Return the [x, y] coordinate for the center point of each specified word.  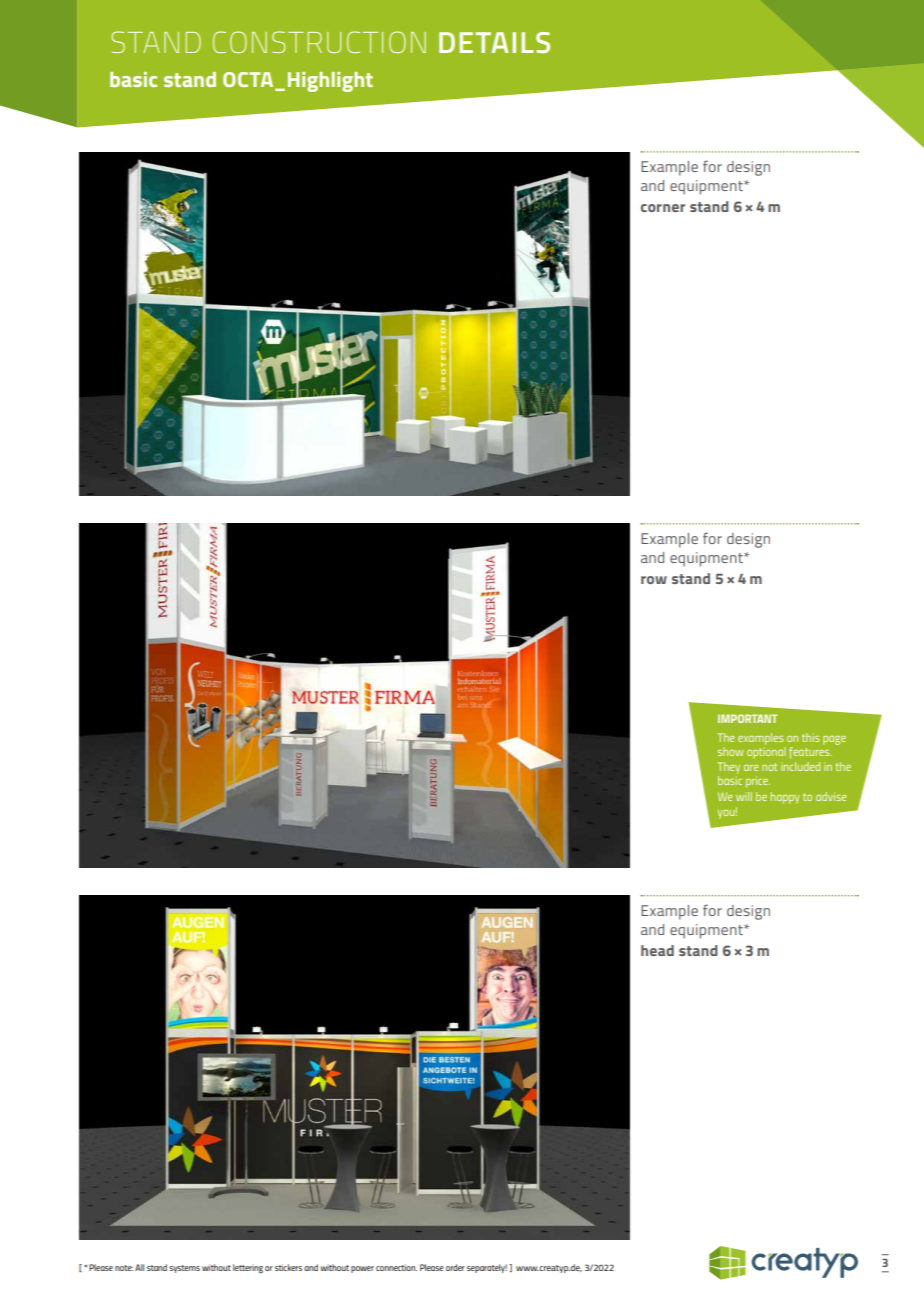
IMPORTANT [747, 718]
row [654, 580]
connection [396, 1267]
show [731, 751]
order [455, 1267]
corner [663, 208]
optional [766, 753]
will [744, 796]
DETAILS [494, 42]
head [657, 950]
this [810, 737]
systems [184, 1269]
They [728, 768]
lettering [248, 1268]
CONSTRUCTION [319, 42]
